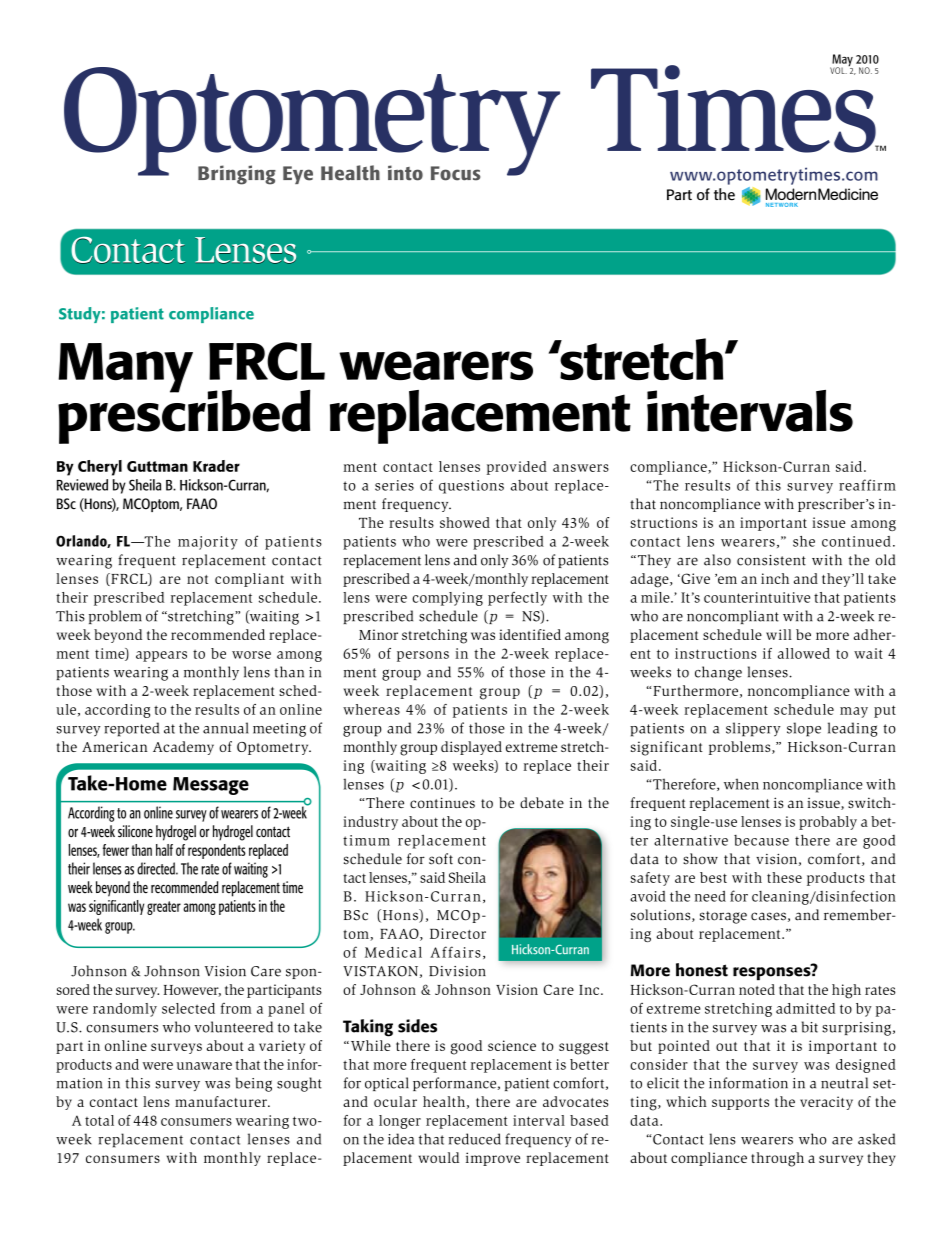  I want to click on continues, so click(442, 802).
